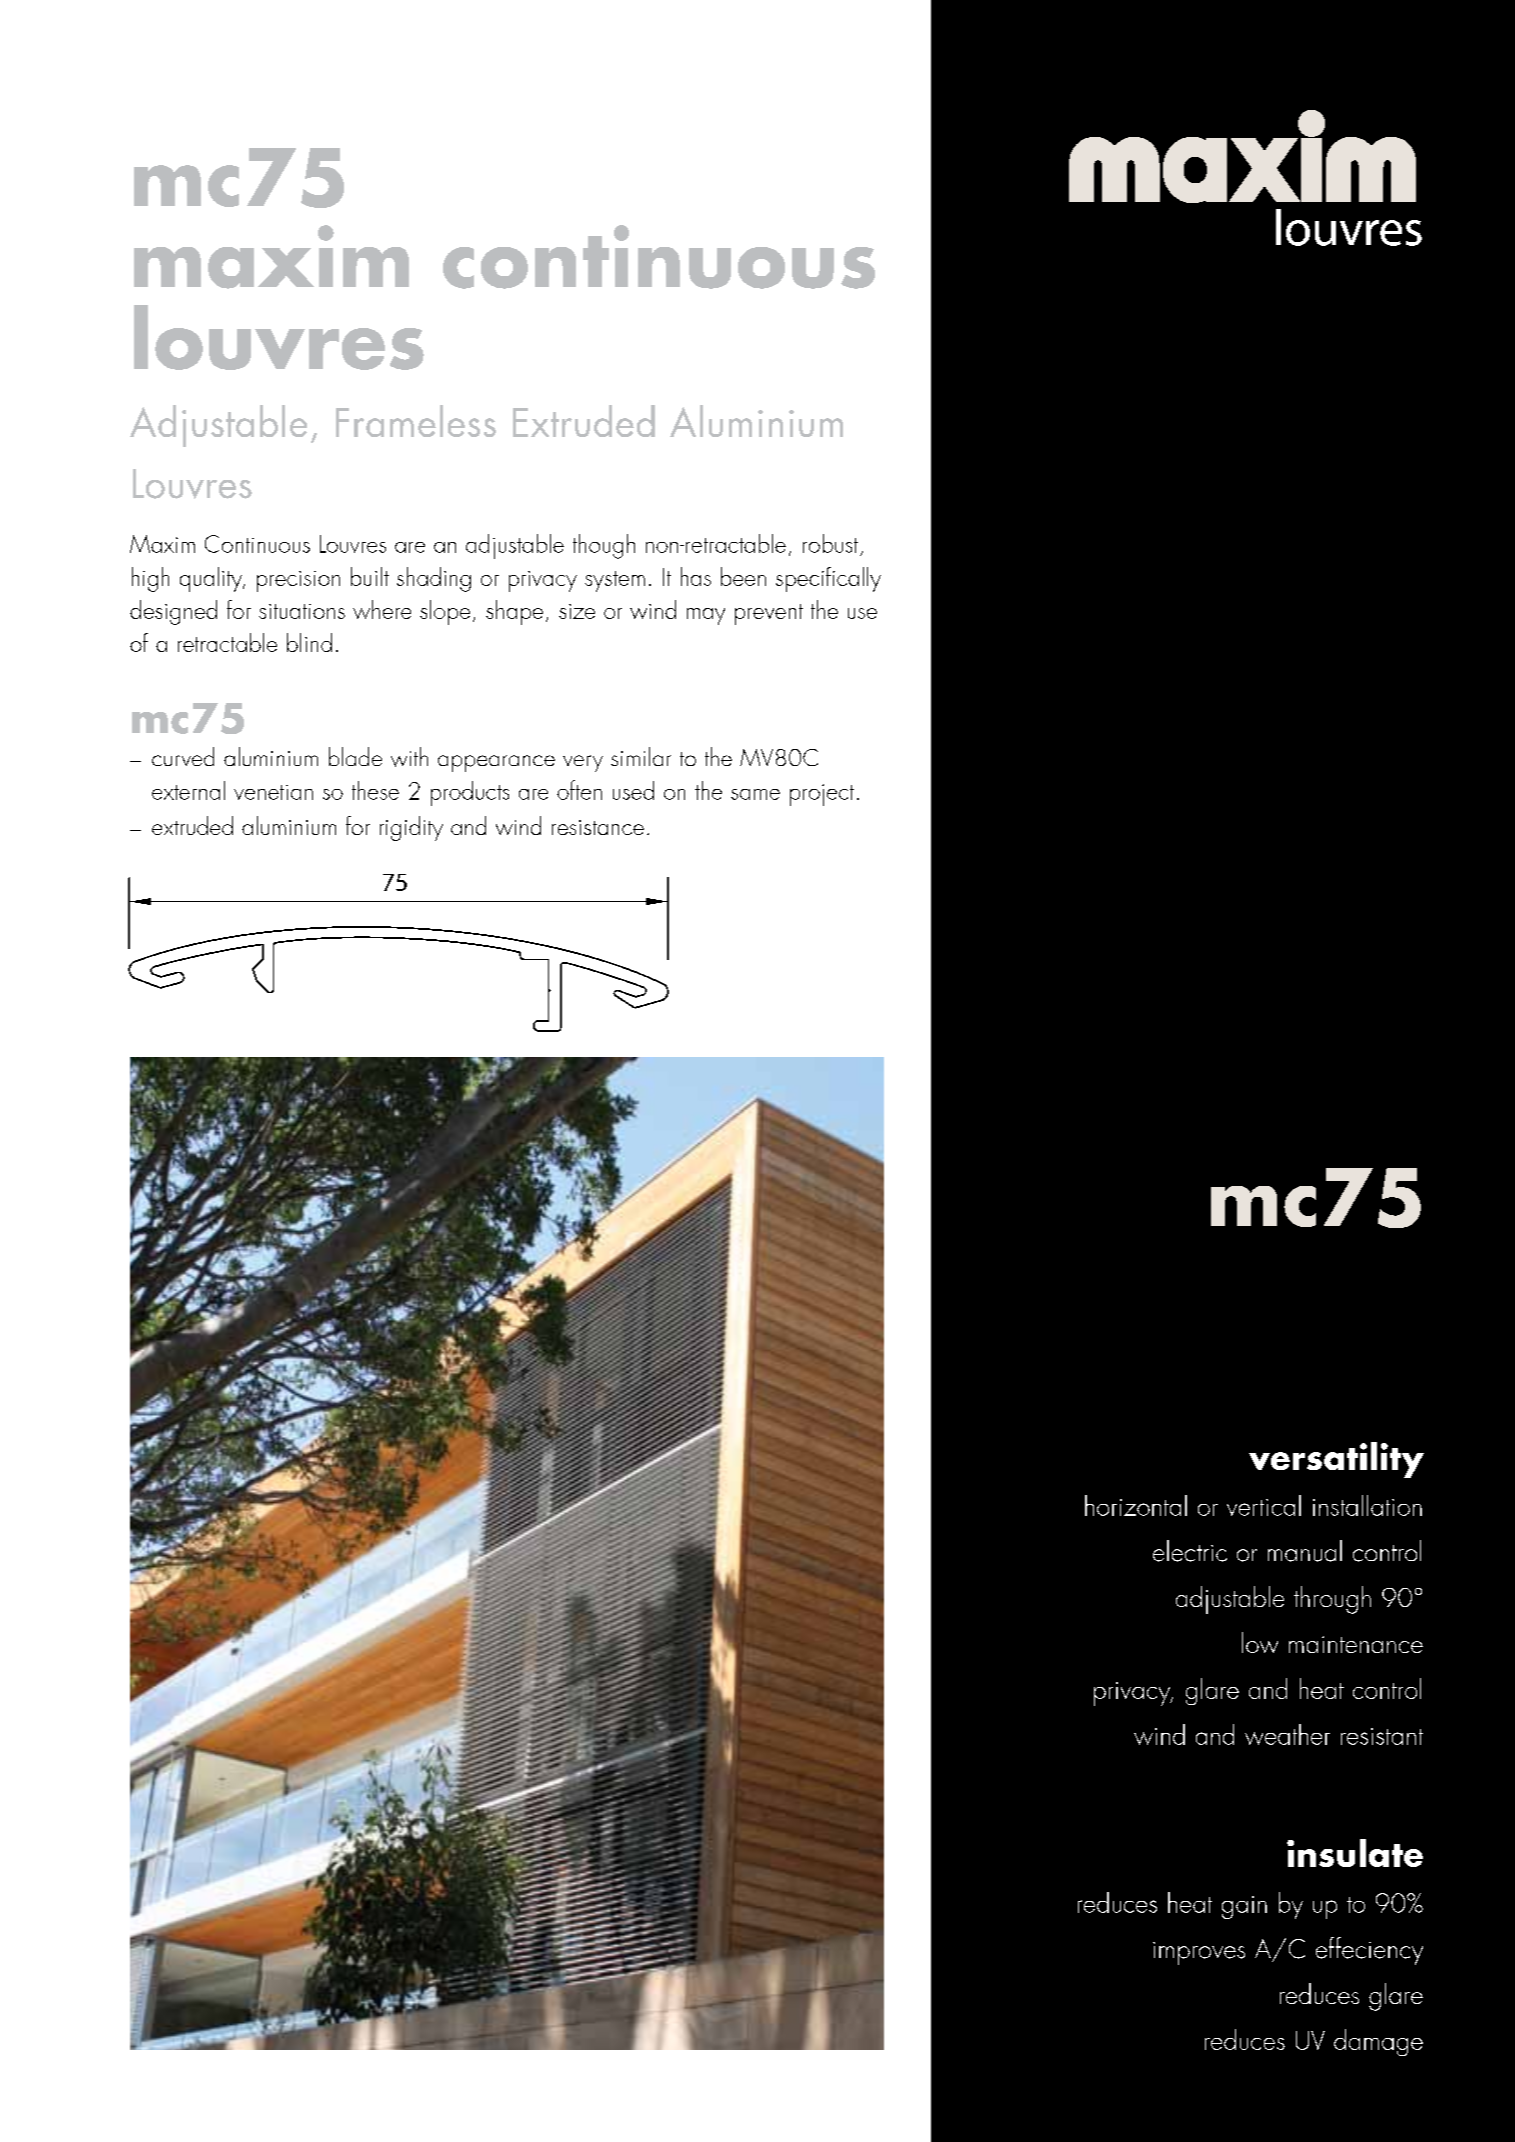 The width and height of the screenshot is (1515, 2142). I want to click on versatility, so click(1336, 1460).
